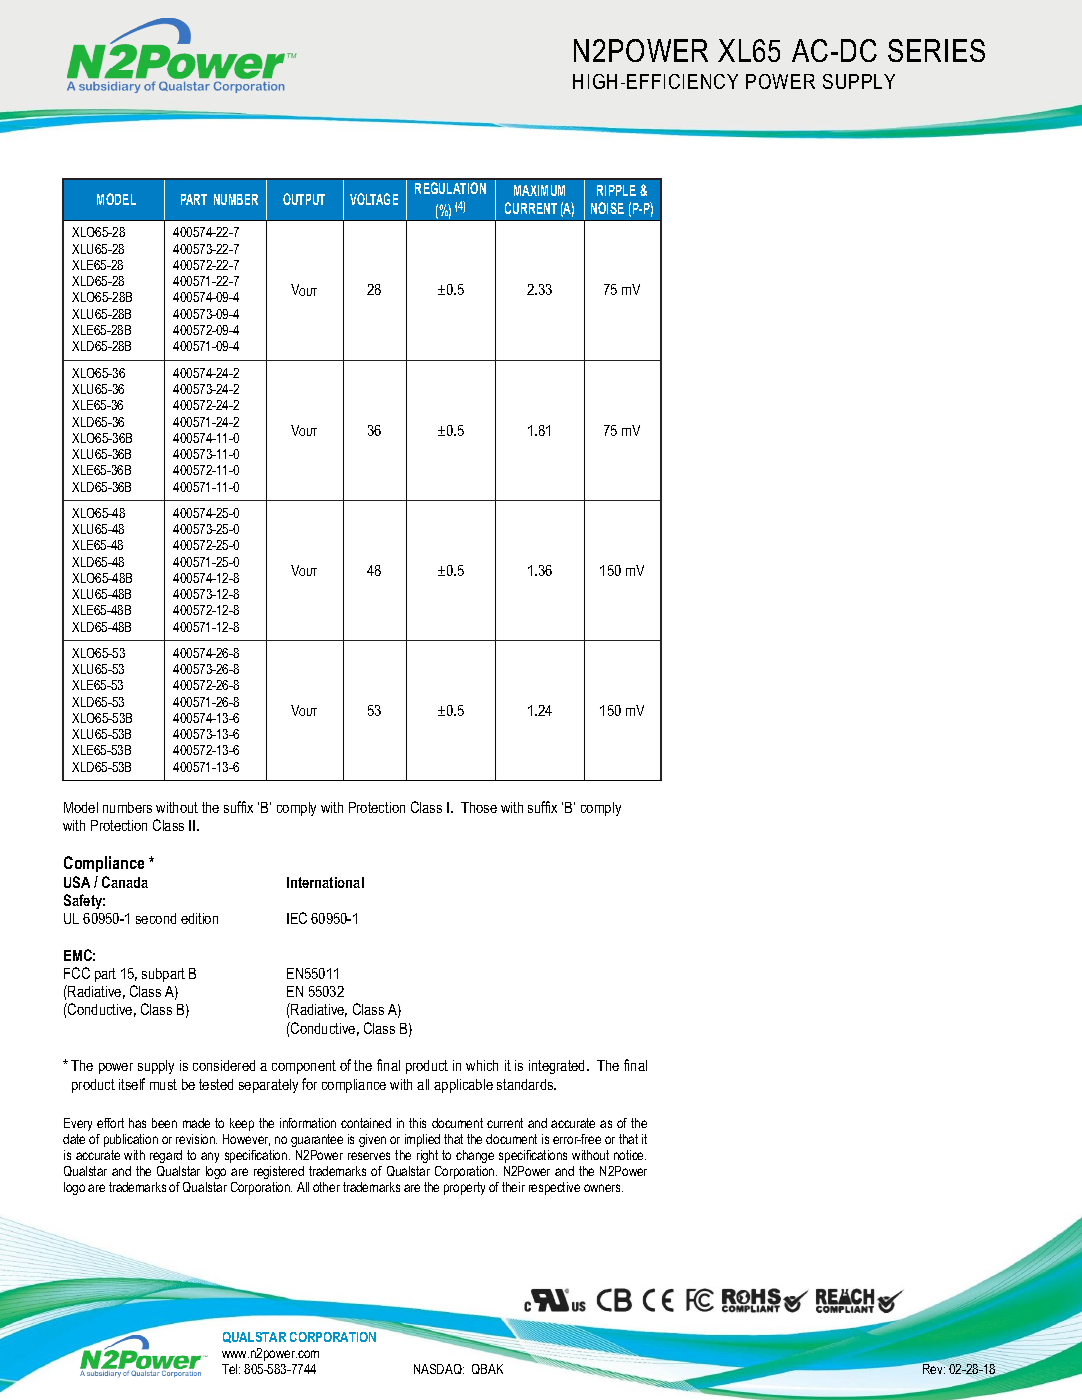 This screenshot has width=1082, height=1400. What do you see at coordinates (374, 199) in the screenshot?
I see `VOLTAGE` at bounding box center [374, 199].
